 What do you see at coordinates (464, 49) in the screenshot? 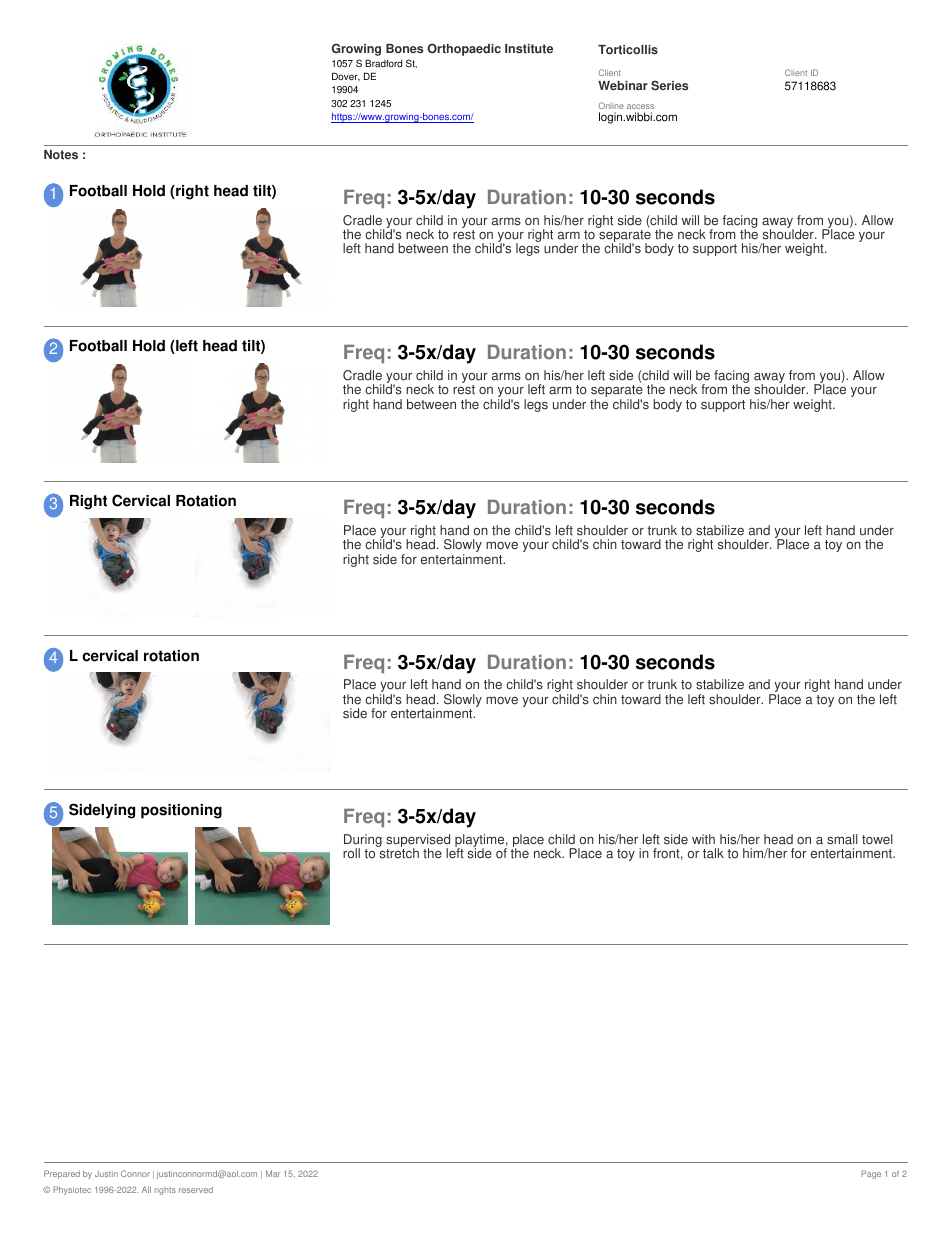
I see `Orthopaedic` at bounding box center [464, 49].
